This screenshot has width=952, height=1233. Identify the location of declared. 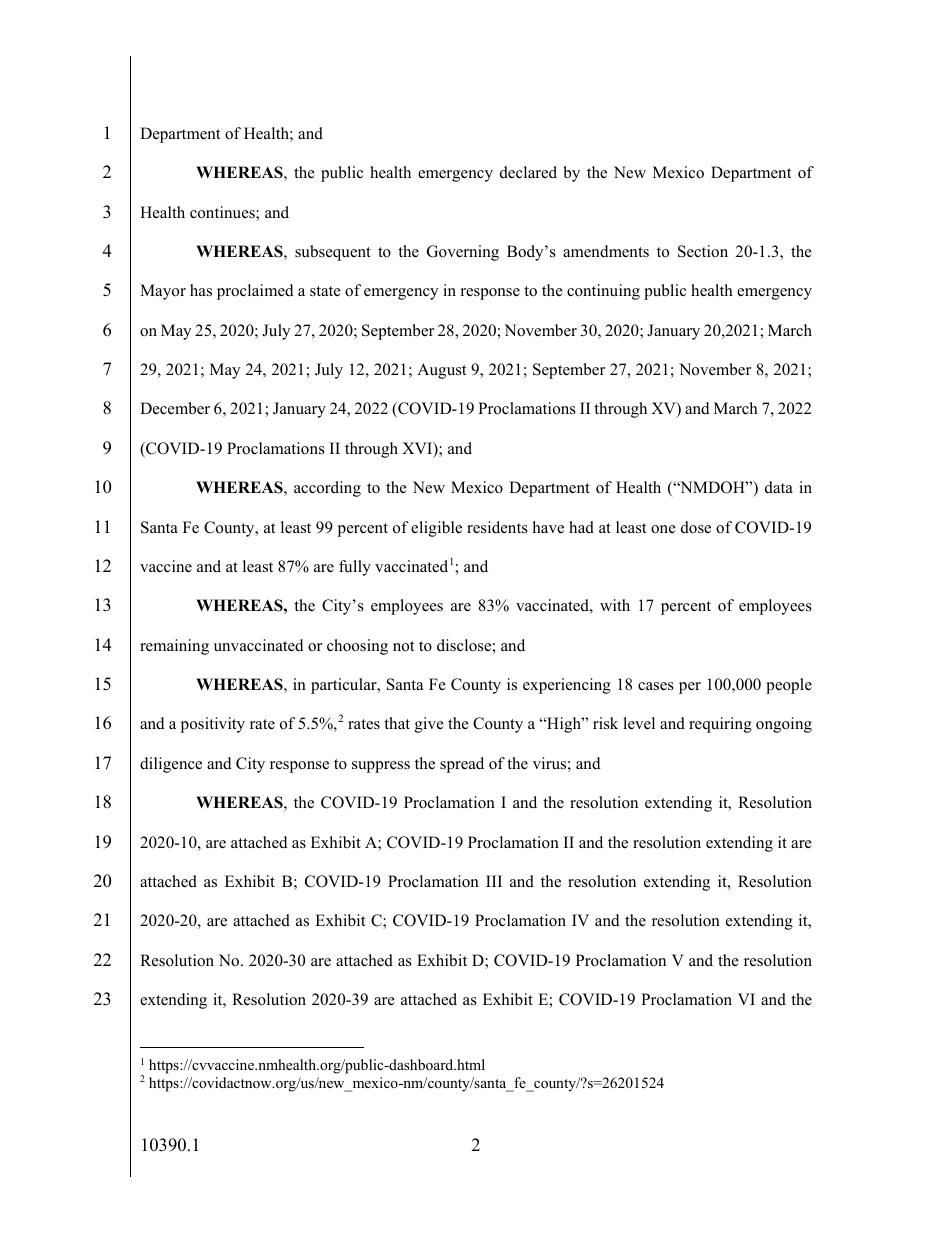
(528, 172).
